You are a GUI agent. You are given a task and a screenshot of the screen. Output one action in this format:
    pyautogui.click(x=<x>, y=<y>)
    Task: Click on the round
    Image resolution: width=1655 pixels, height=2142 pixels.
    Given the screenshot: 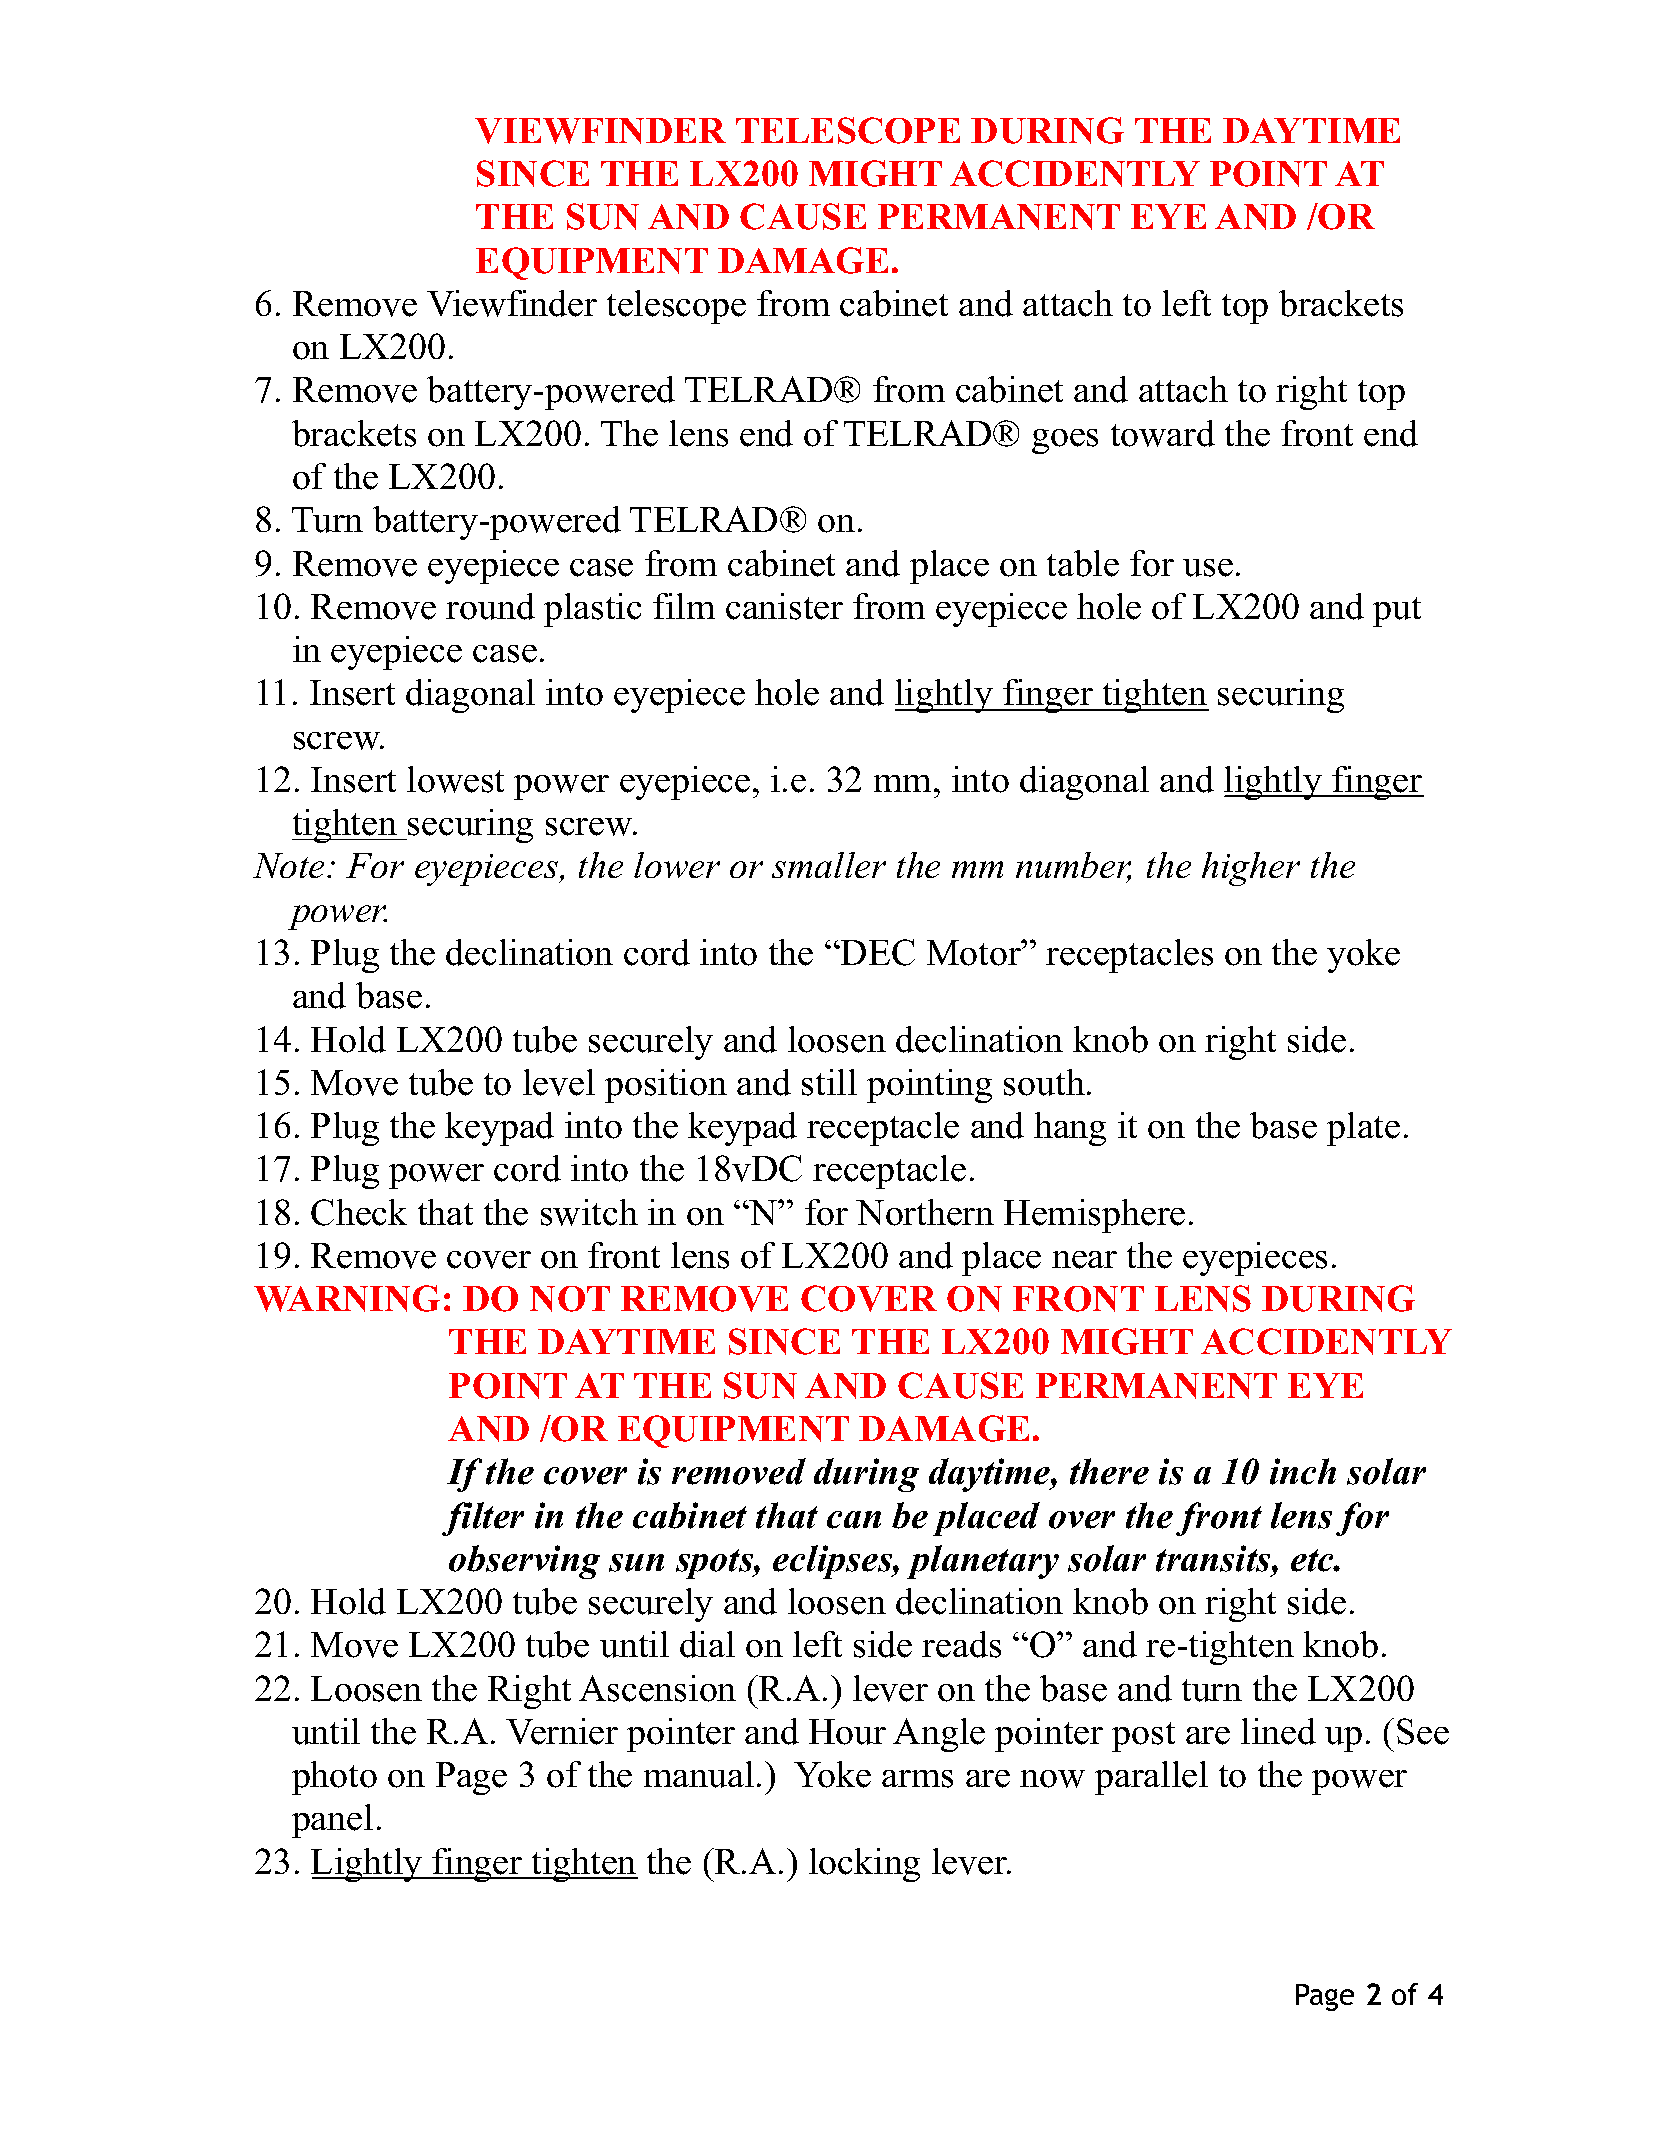 What is the action you would take?
    pyautogui.click(x=490, y=606)
